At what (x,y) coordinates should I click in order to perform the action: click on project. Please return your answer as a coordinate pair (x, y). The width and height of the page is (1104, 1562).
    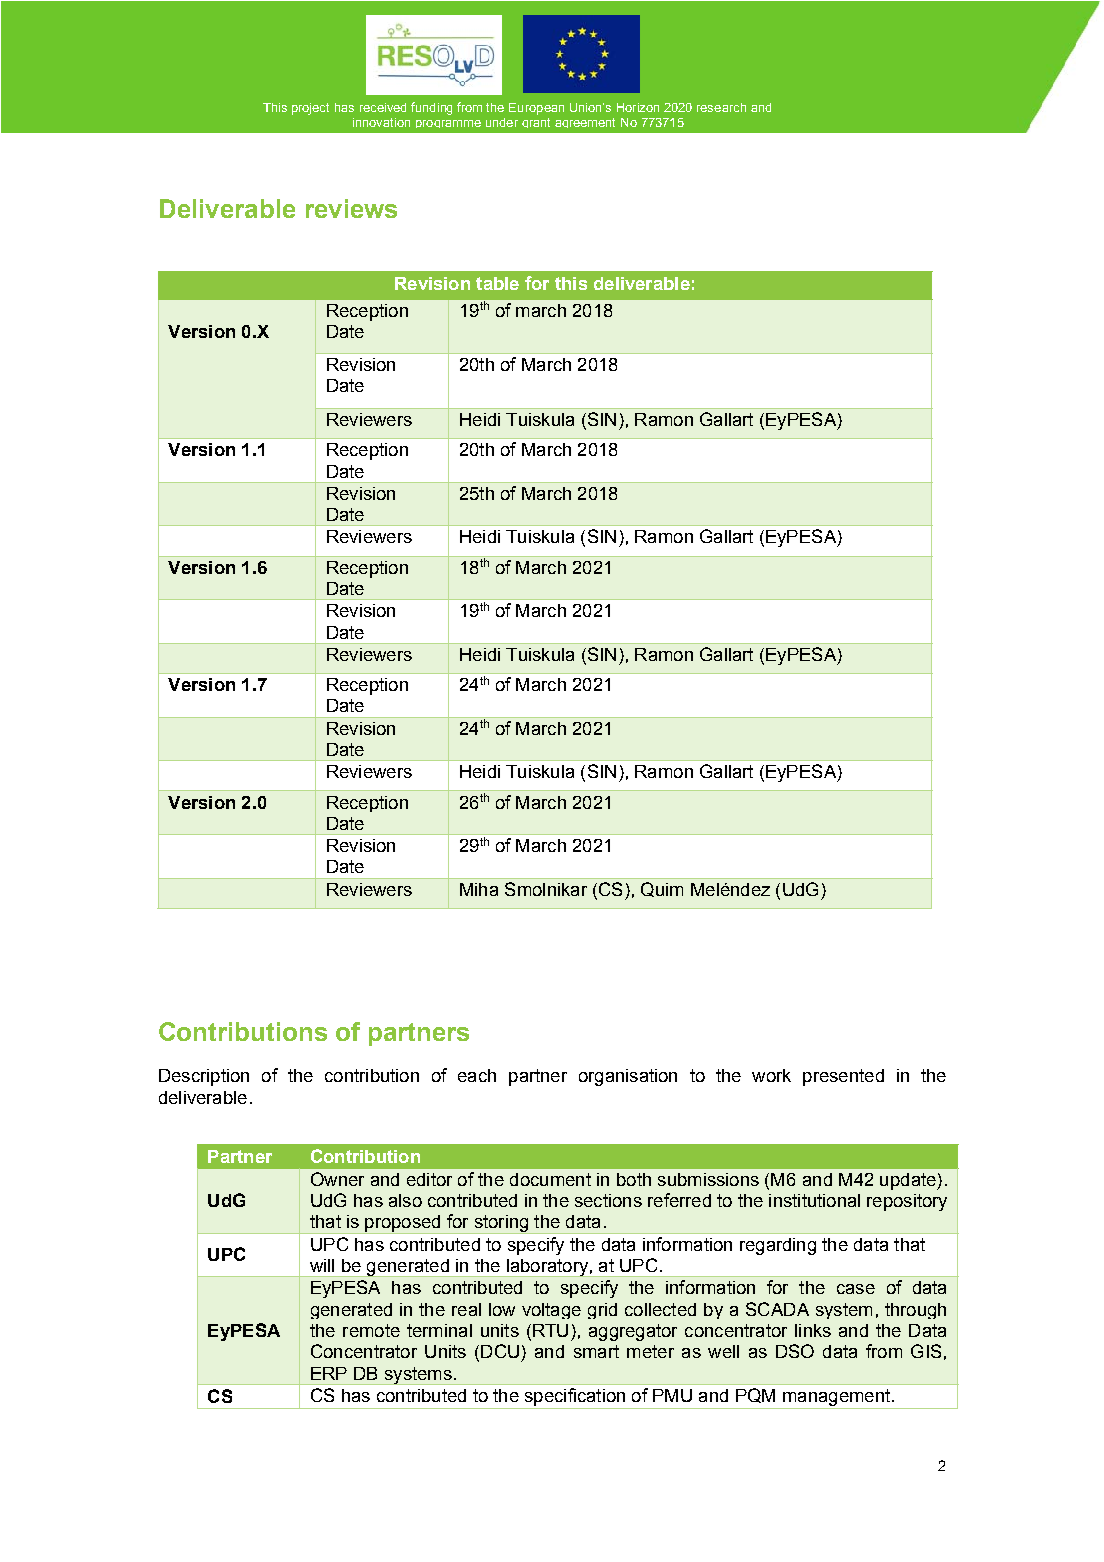
    Looking at the image, I should click on (310, 109).
